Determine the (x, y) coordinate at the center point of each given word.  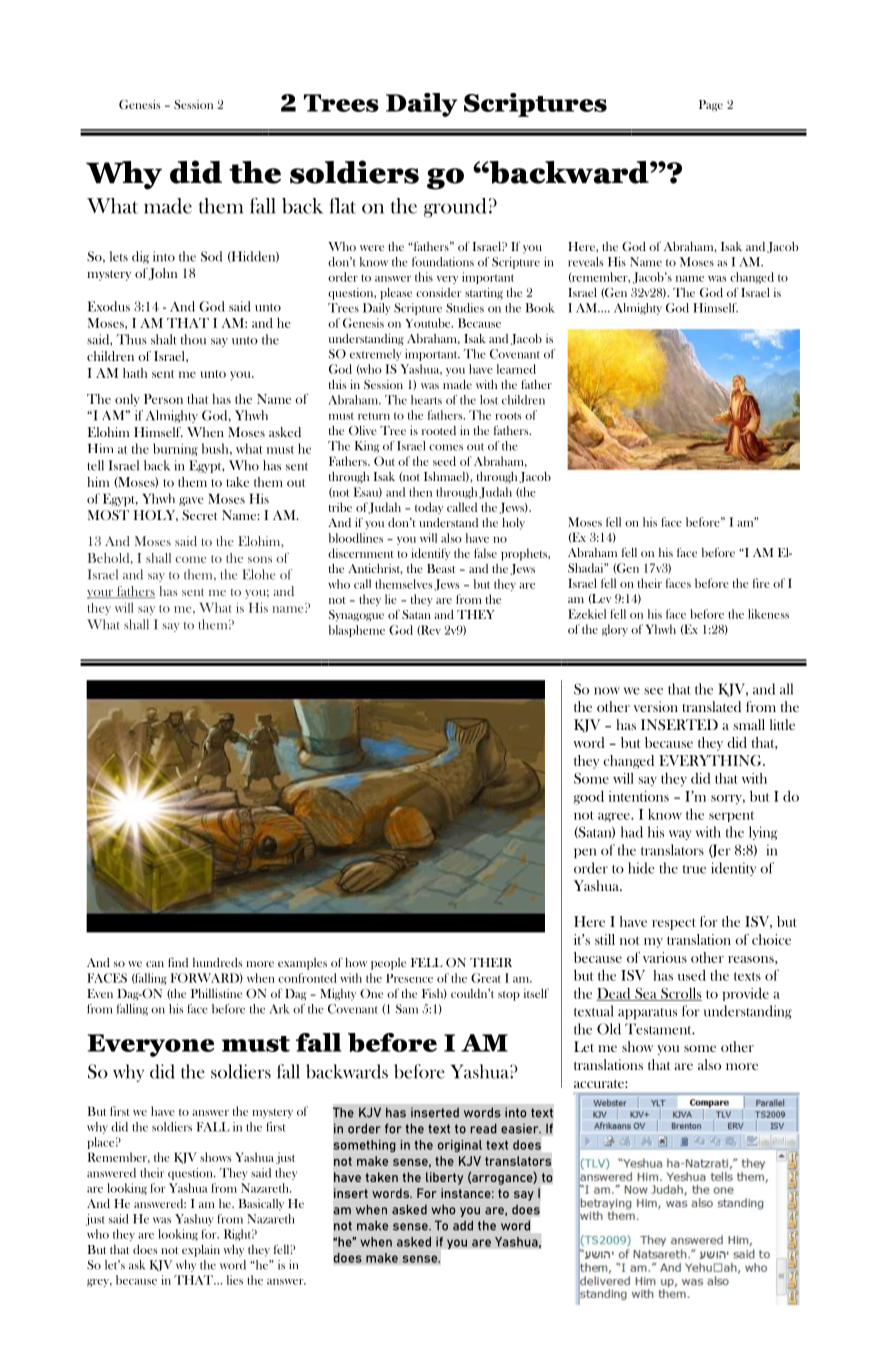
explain (201, 1251)
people (388, 964)
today (429, 508)
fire (761, 583)
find (178, 962)
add (463, 1225)
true (694, 869)
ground (455, 208)
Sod (211, 256)
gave (191, 501)
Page (711, 106)
